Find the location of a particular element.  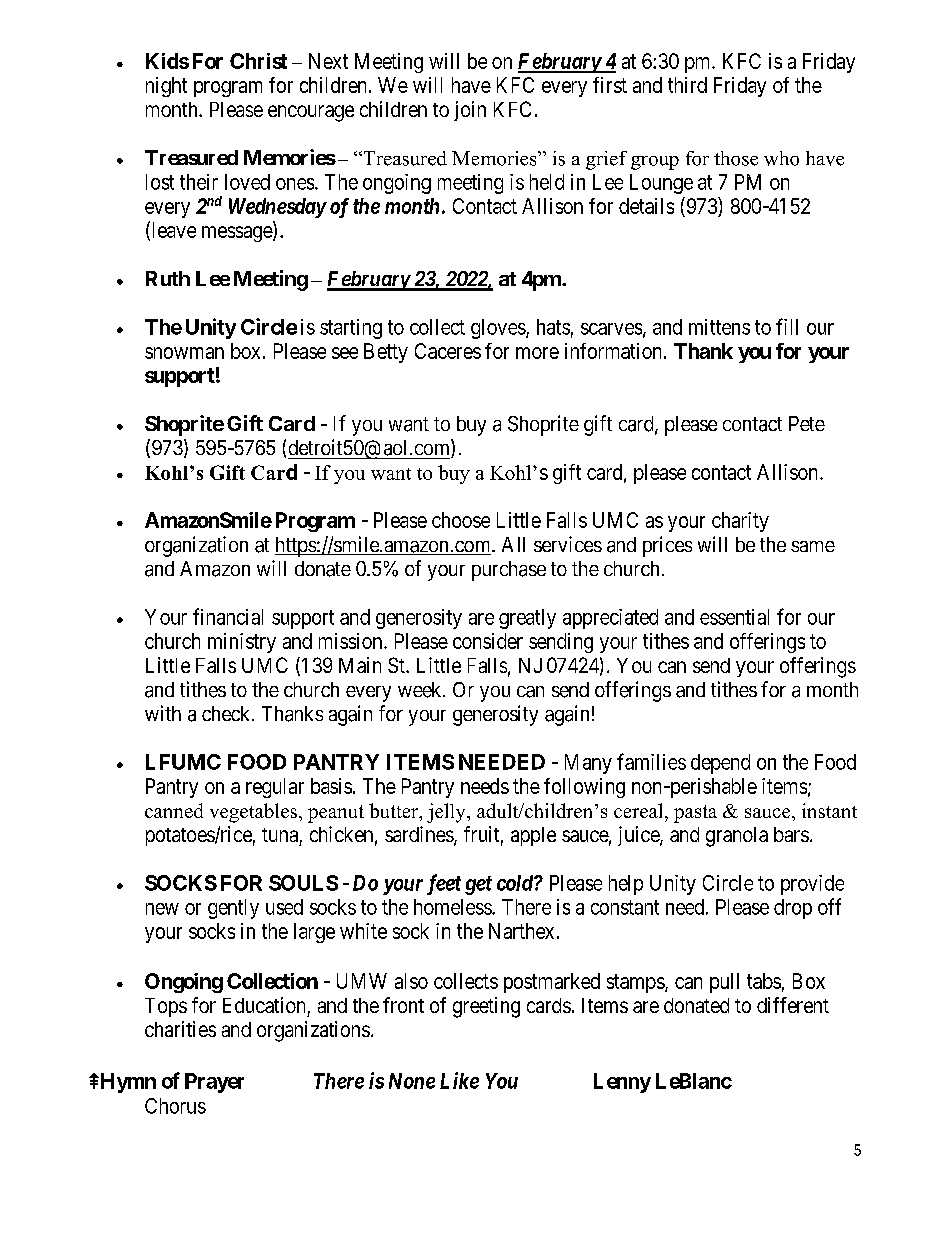

financial is located at coordinates (228, 616).
